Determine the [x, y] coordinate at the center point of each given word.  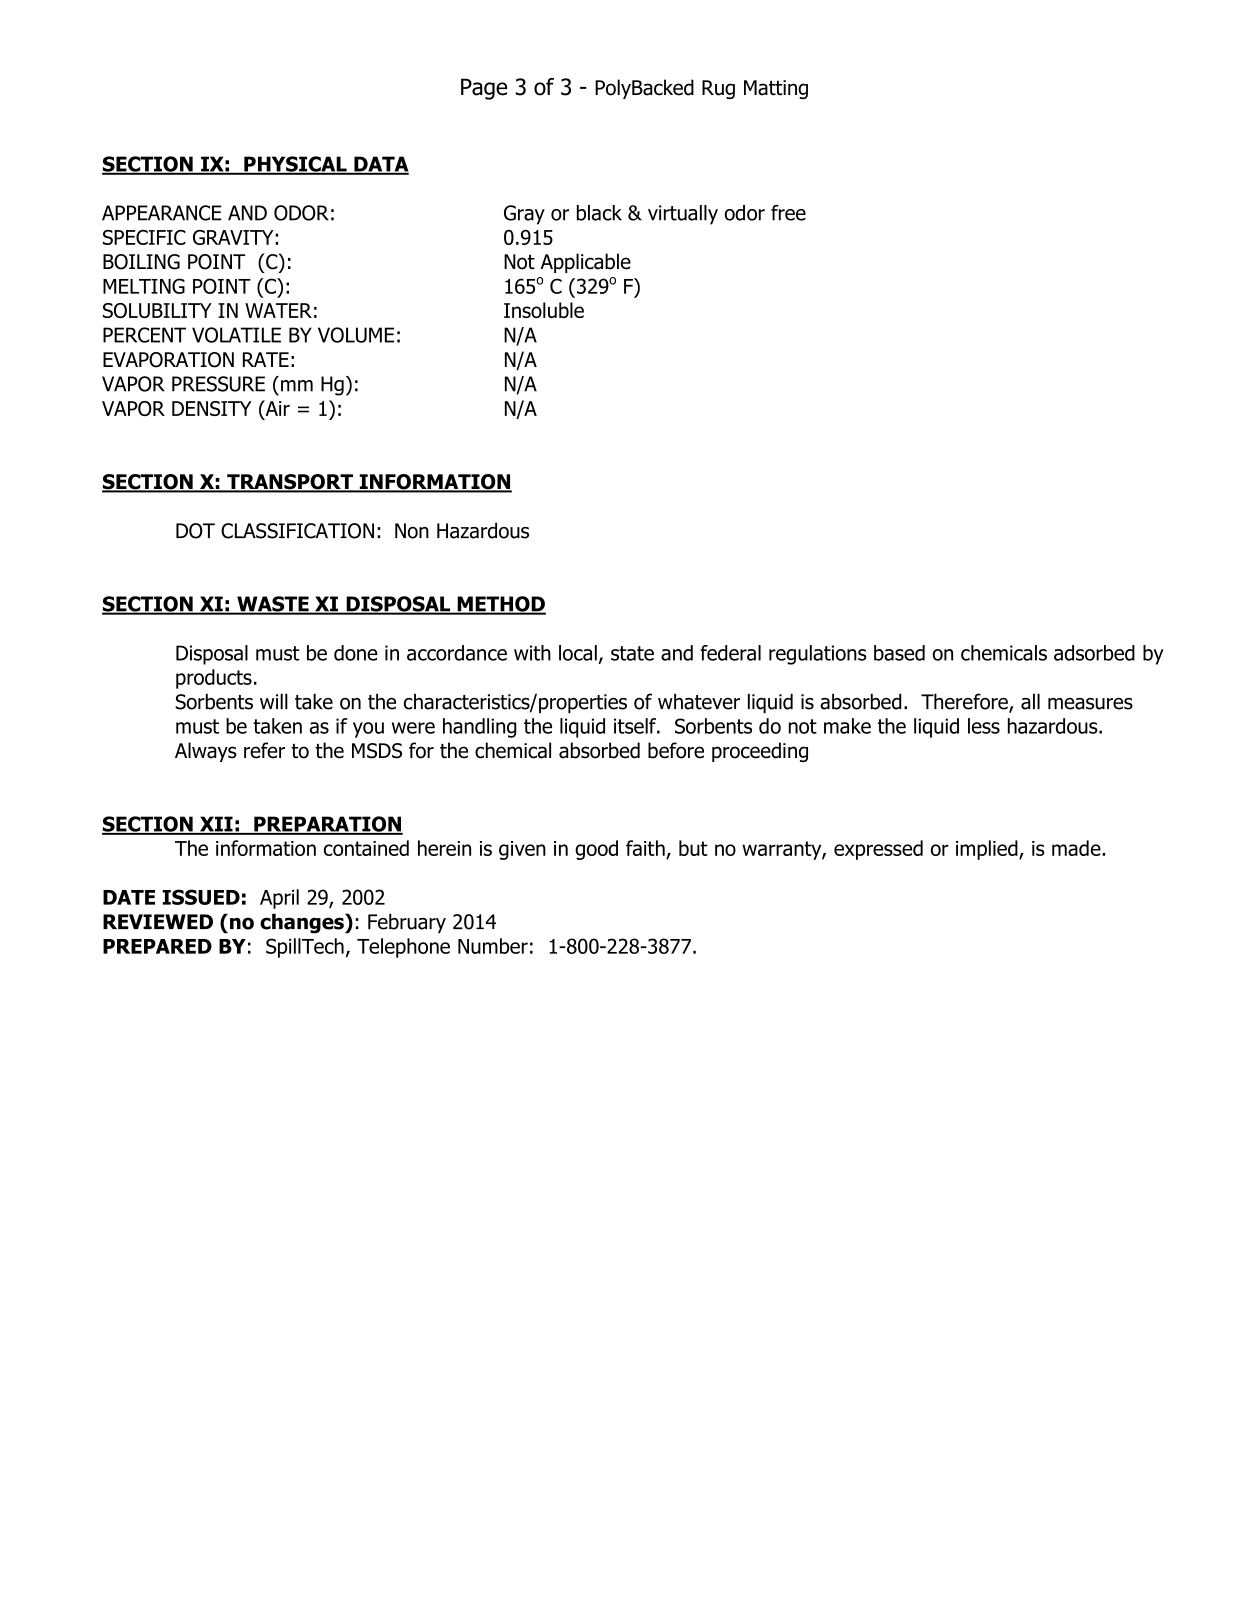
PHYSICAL [295, 165]
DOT [195, 531]
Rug [718, 89]
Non [412, 531]
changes [303, 923]
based [899, 653]
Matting [776, 89]
